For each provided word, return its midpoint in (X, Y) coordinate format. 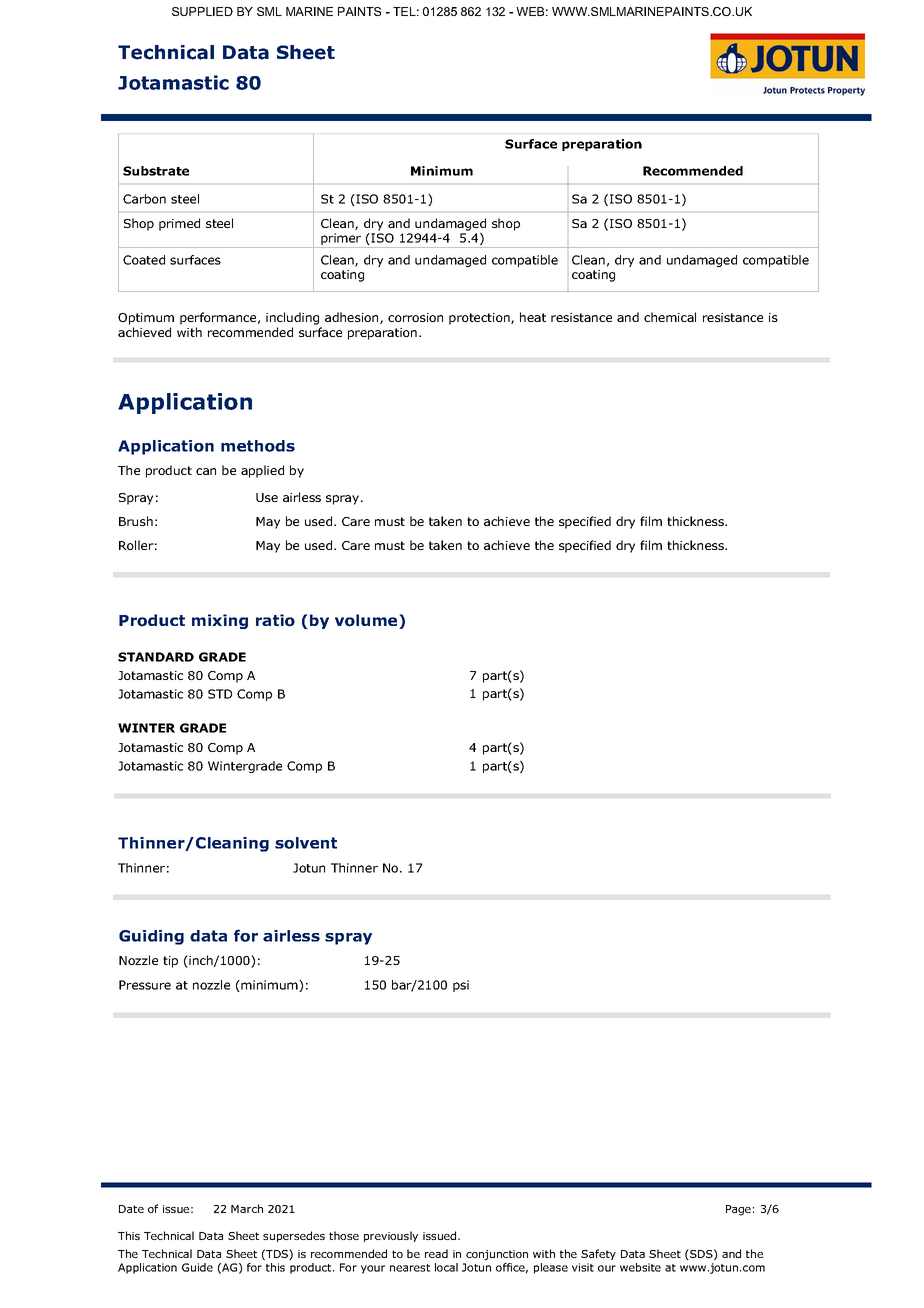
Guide (197, 1267)
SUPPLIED (202, 11)
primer (341, 240)
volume (367, 621)
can (206, 471)
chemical (670, 317)
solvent (306, 843)
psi (461, 986)
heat (533, 317)
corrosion (415, 317)
